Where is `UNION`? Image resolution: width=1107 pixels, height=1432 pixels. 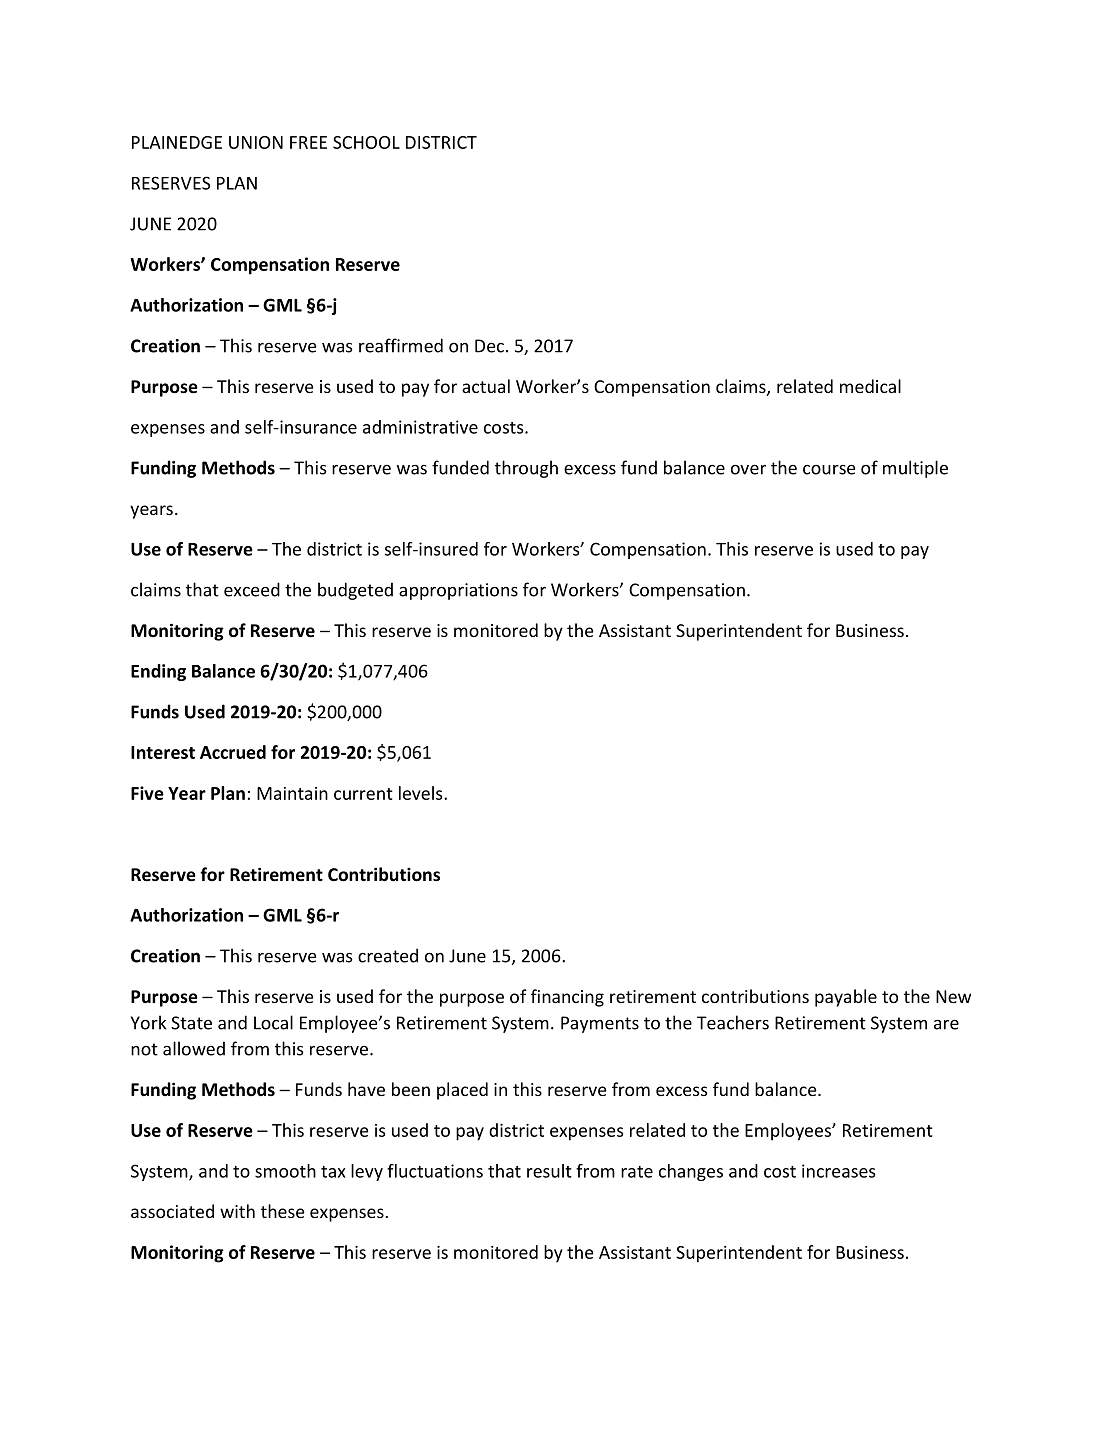 UNION is located at coordinates (256, 142).
